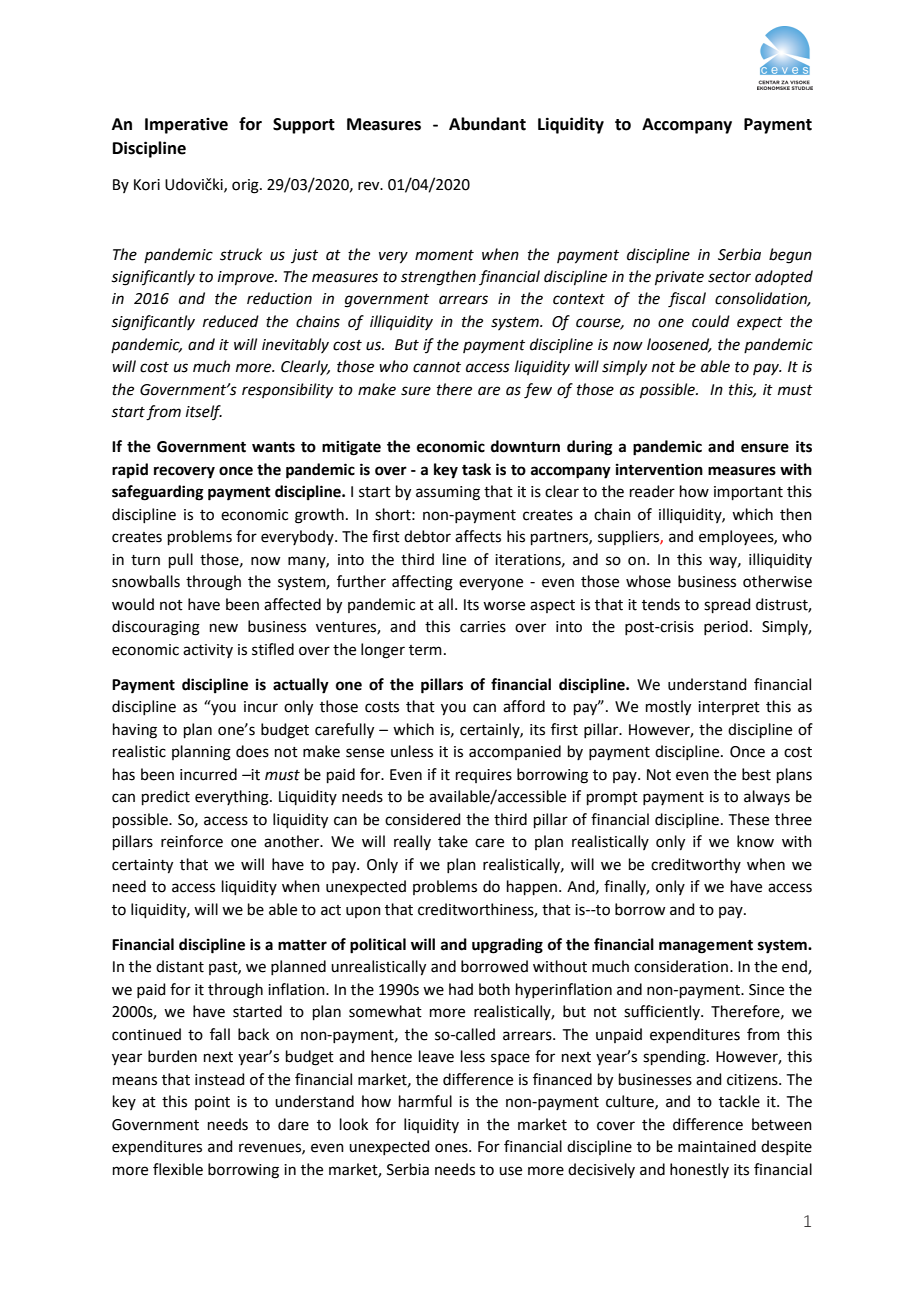  What do you see at coordinates (192, 841) in the image?
I see `reinforce` at bounding box center [192, 841].
